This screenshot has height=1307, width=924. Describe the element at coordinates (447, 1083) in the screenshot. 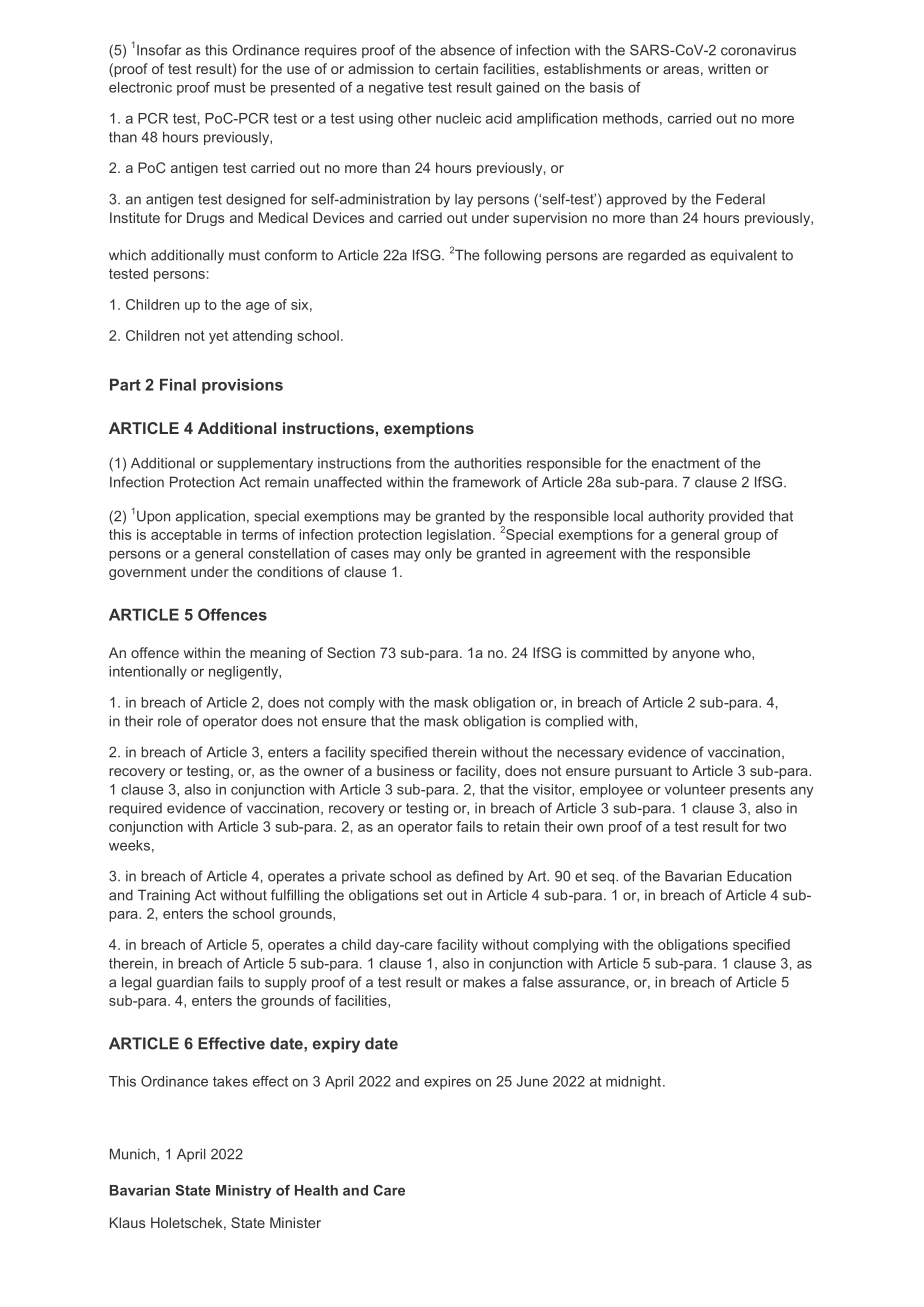

I see `expires` at that location.
